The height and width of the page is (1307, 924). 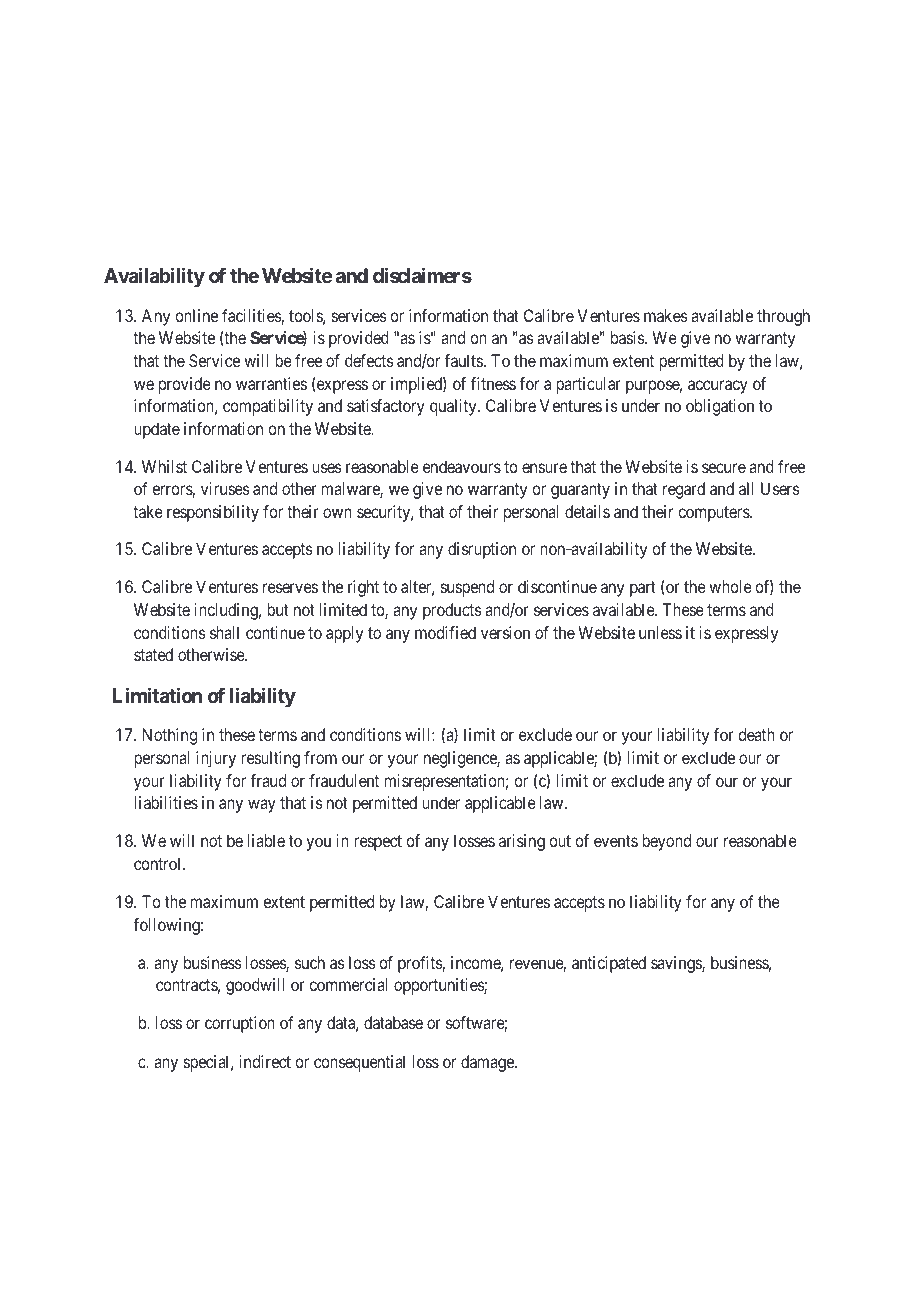 I want to click on responsibility, so click(x=213, y=513).
